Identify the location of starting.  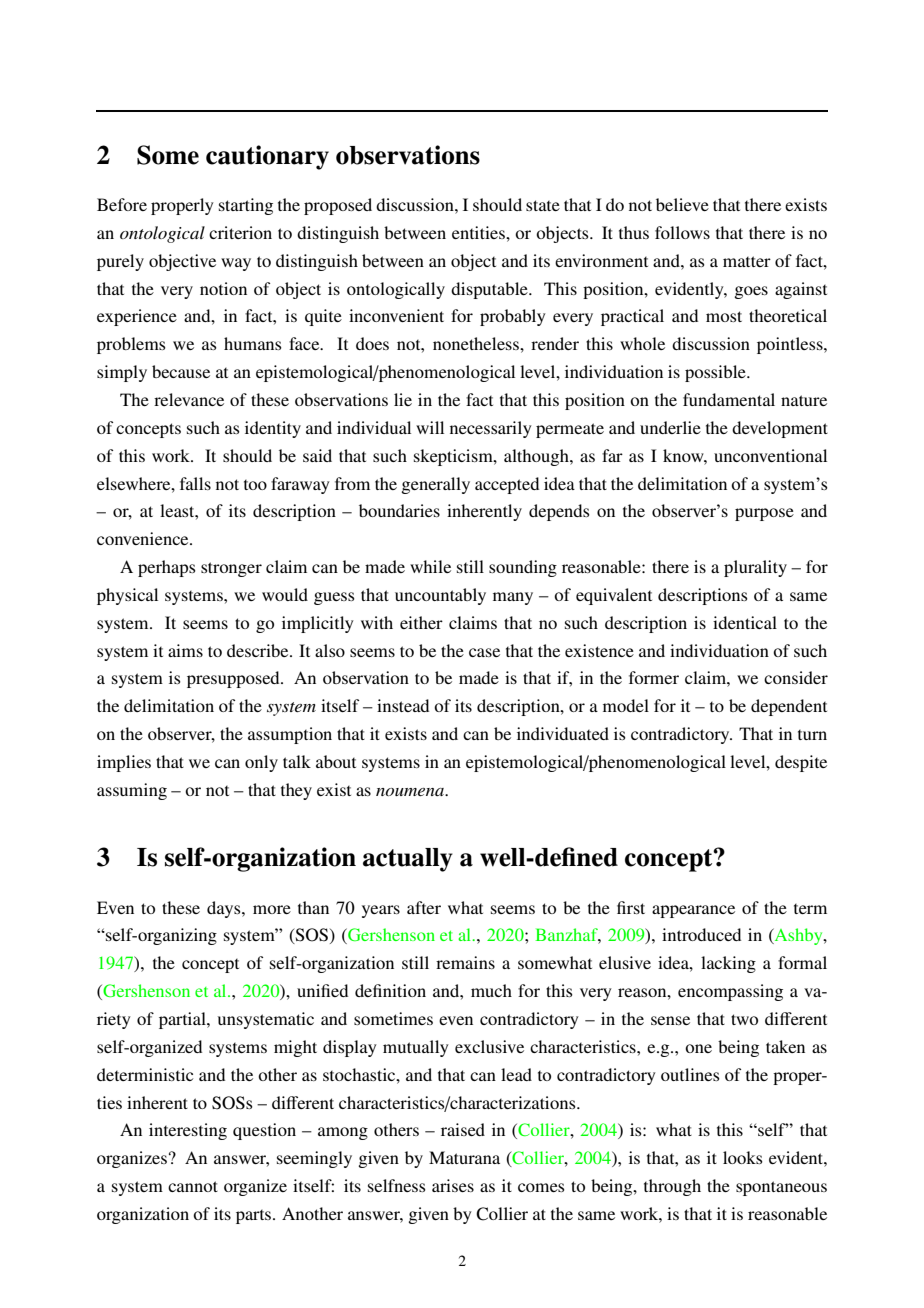
(246, 206).
